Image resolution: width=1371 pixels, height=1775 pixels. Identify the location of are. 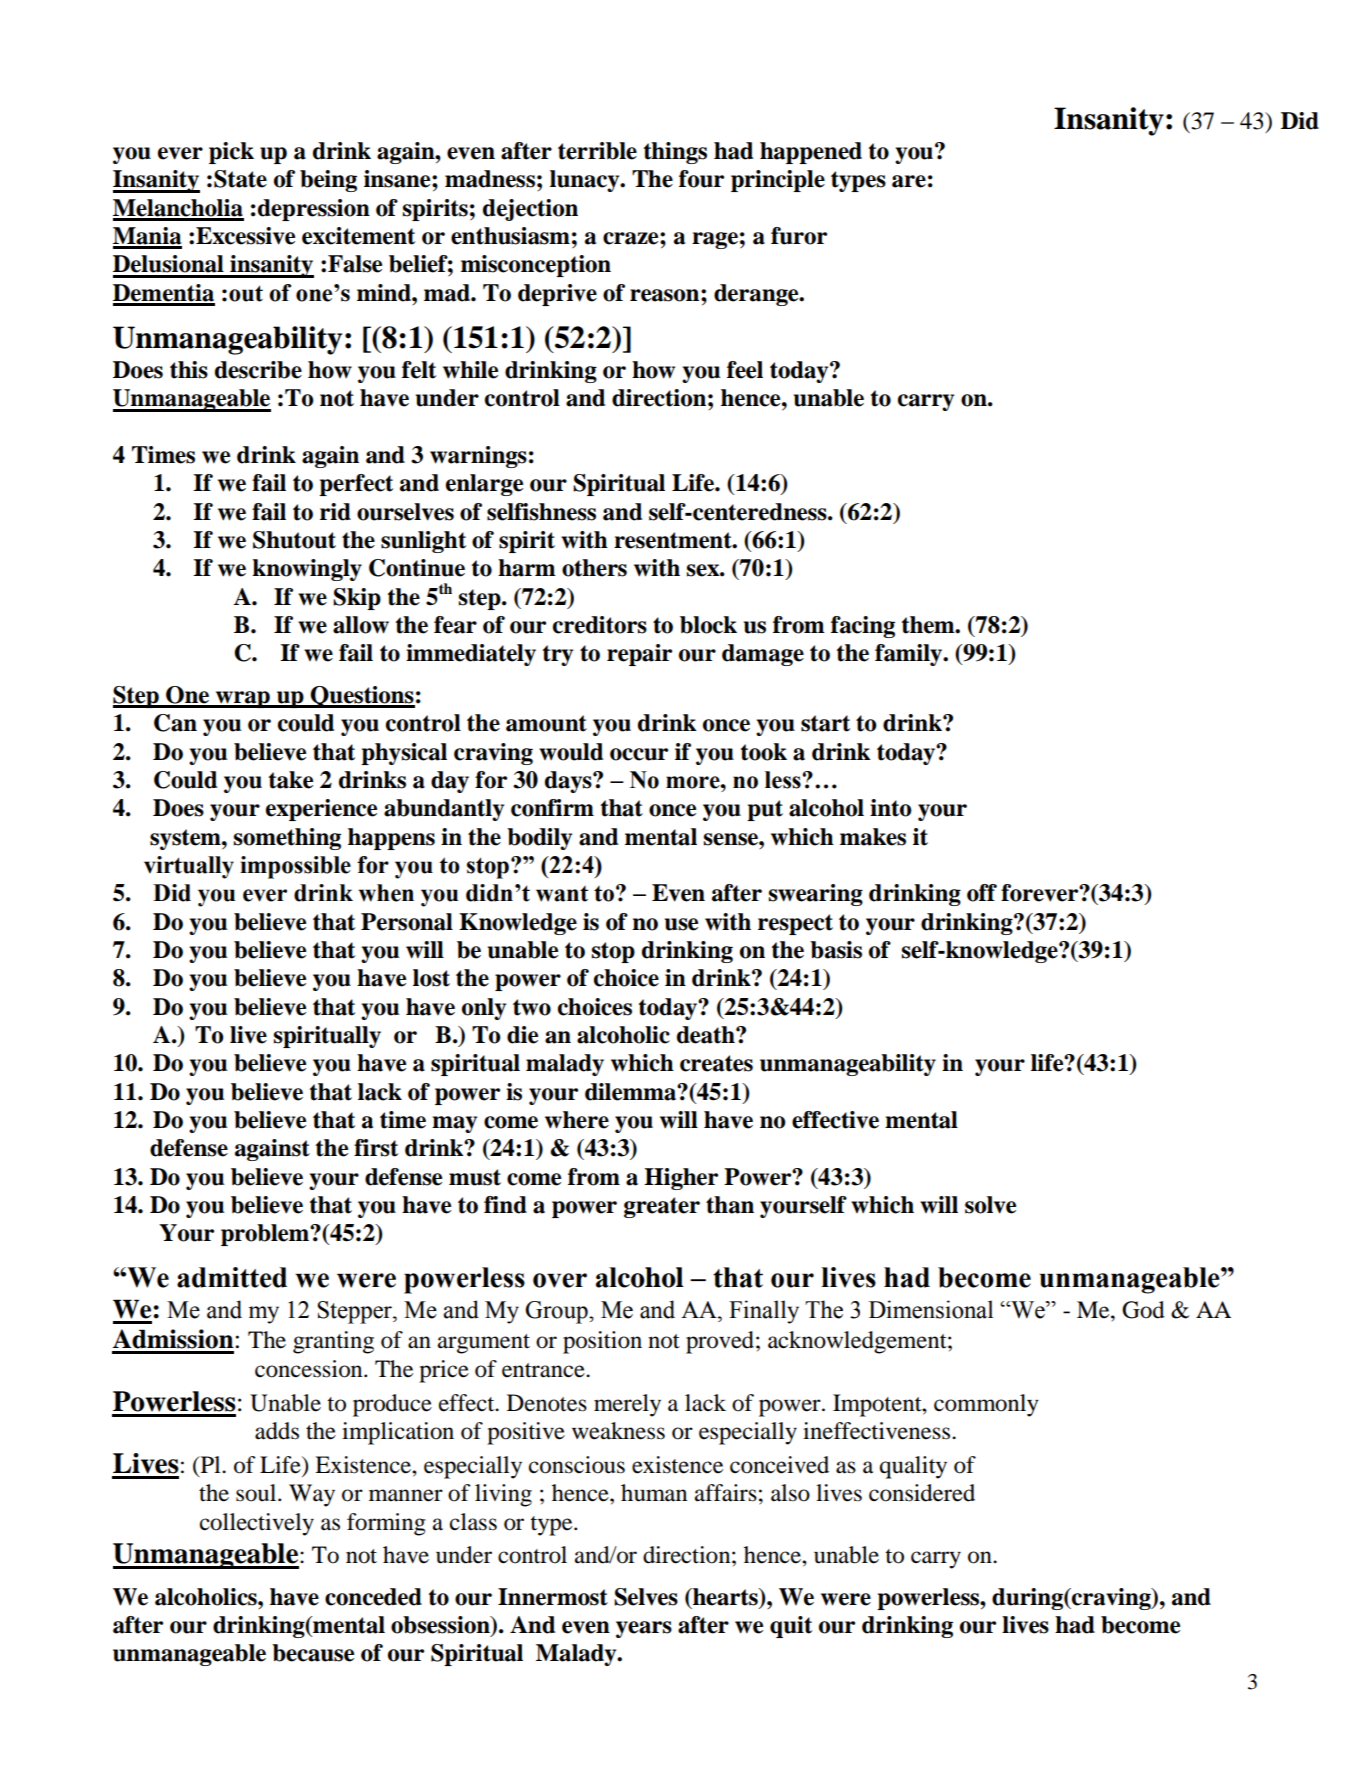
(909, 181).
